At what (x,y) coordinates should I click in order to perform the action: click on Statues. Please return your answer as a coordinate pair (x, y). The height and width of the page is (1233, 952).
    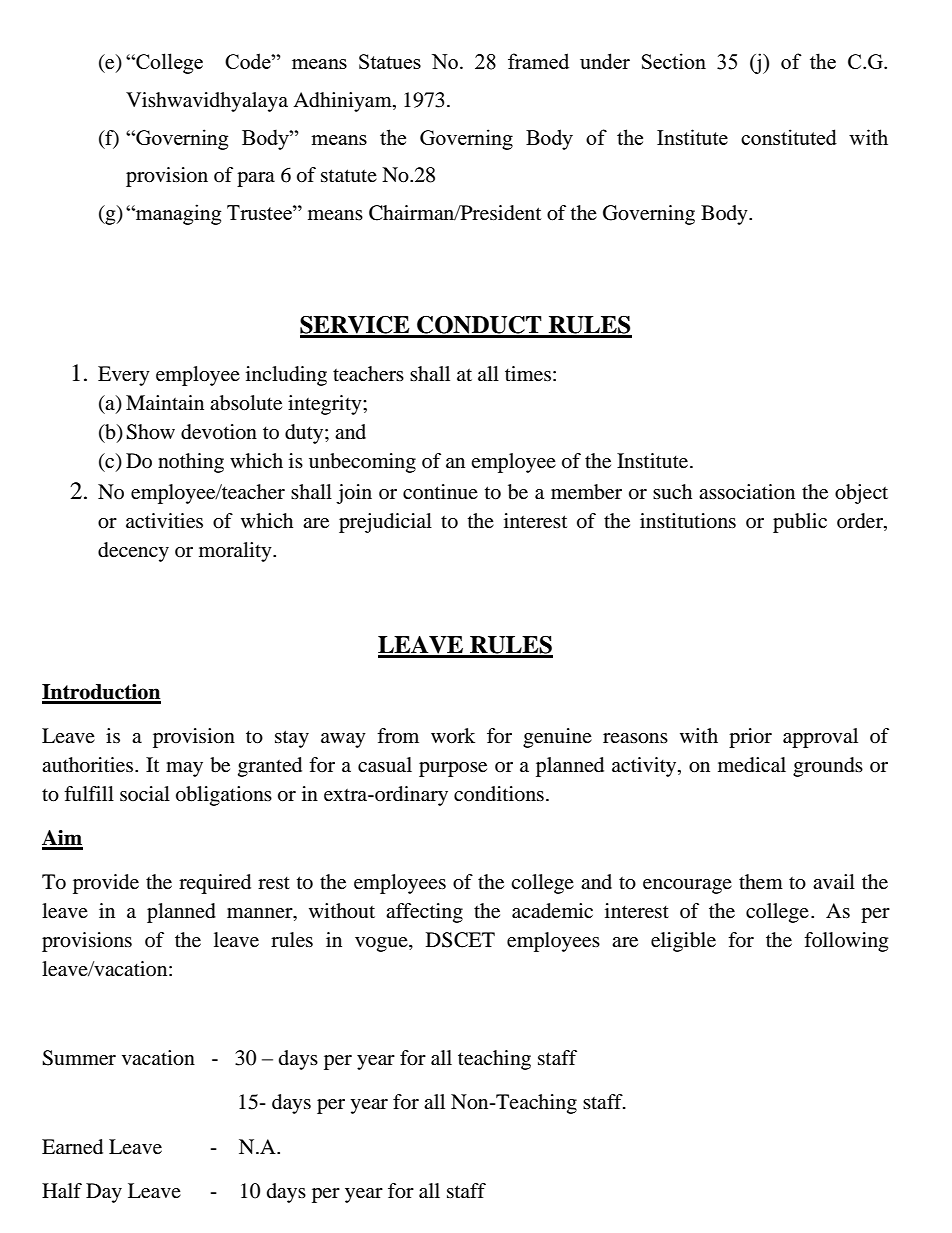
    Looking at the image, I should click on (390, 61).
